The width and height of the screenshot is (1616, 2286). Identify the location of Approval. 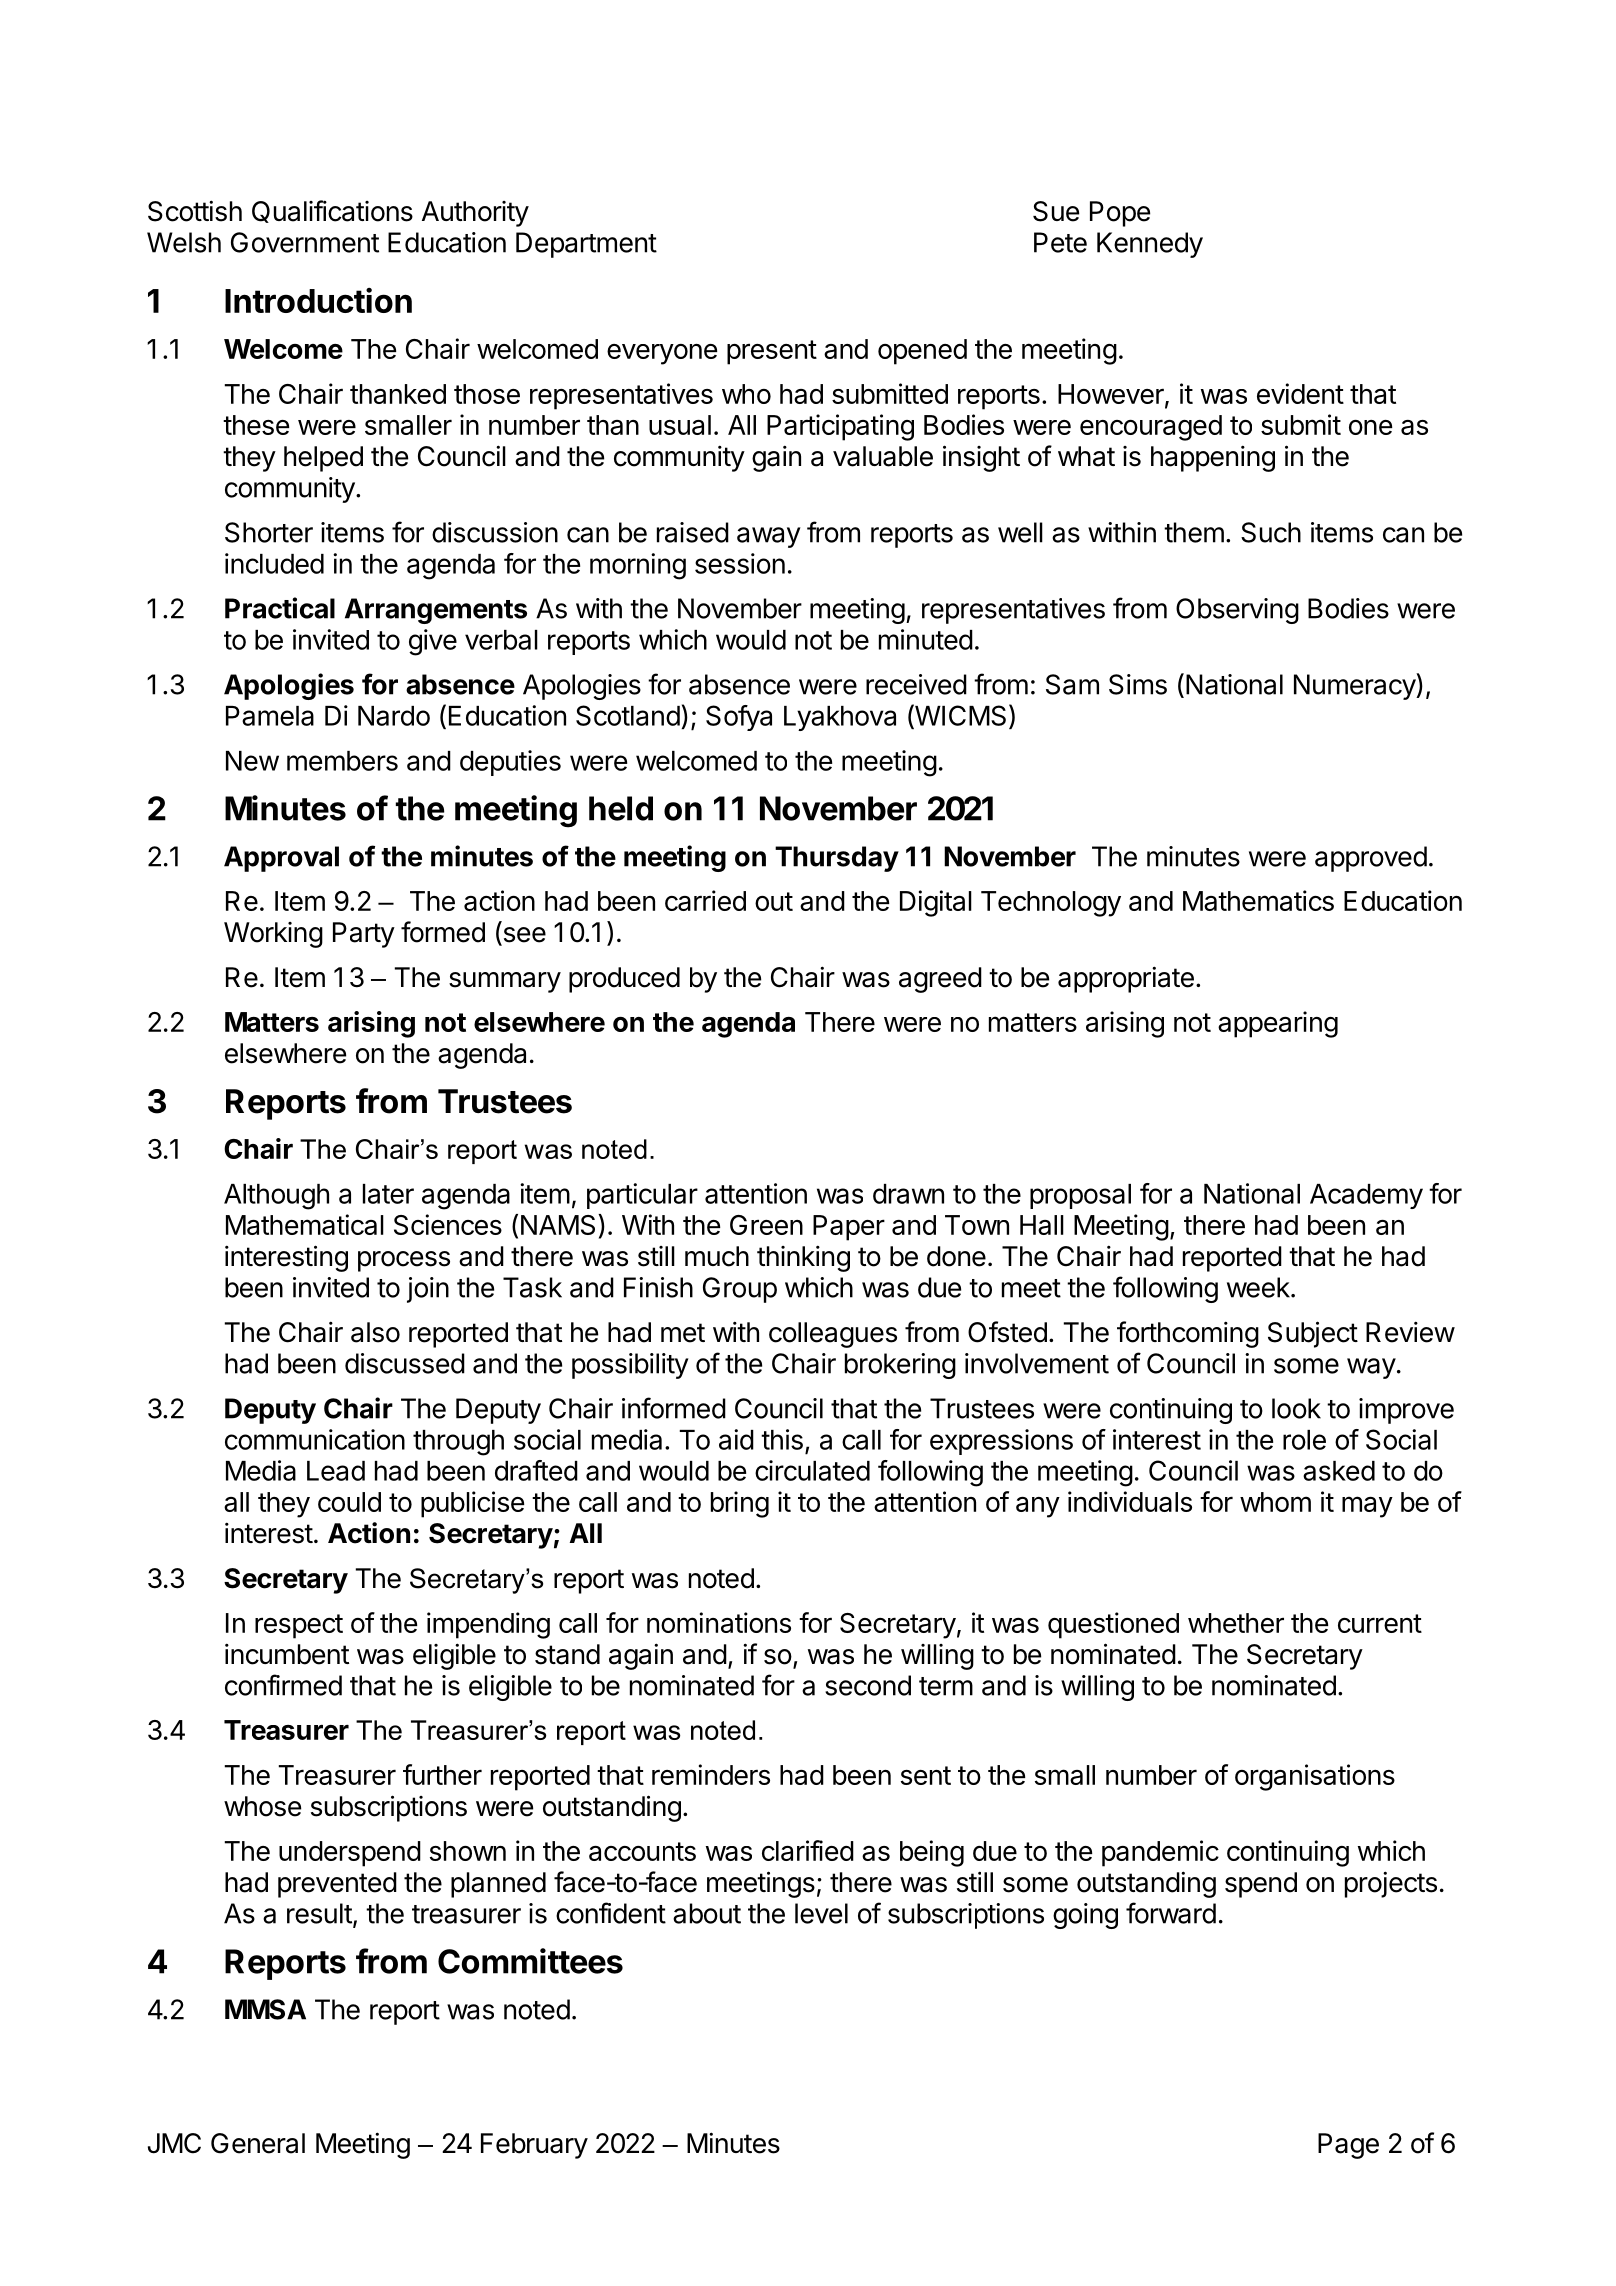
(281, 859).
